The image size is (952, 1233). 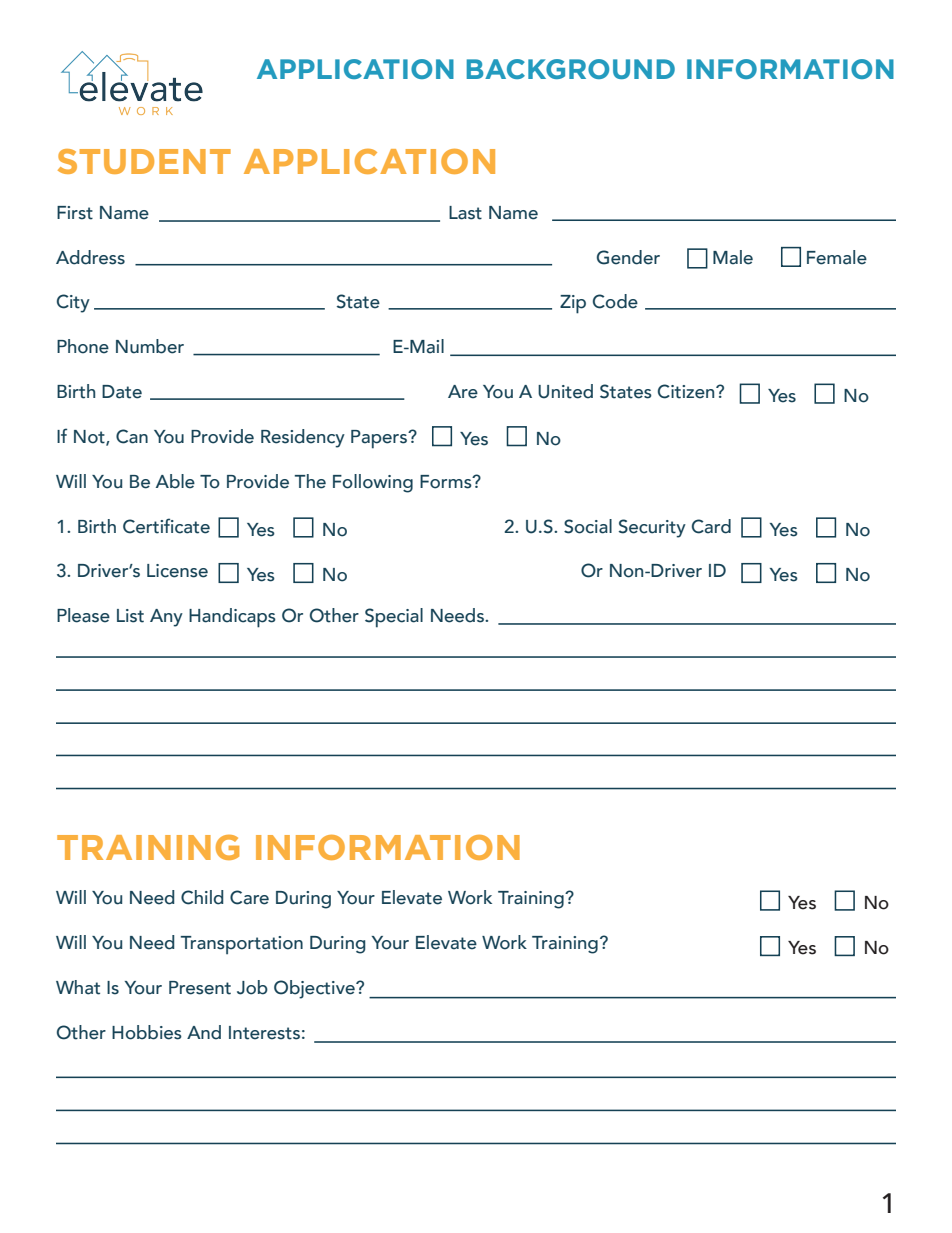 I want to click on BACKGROUND, so click(x=571, y=69).
